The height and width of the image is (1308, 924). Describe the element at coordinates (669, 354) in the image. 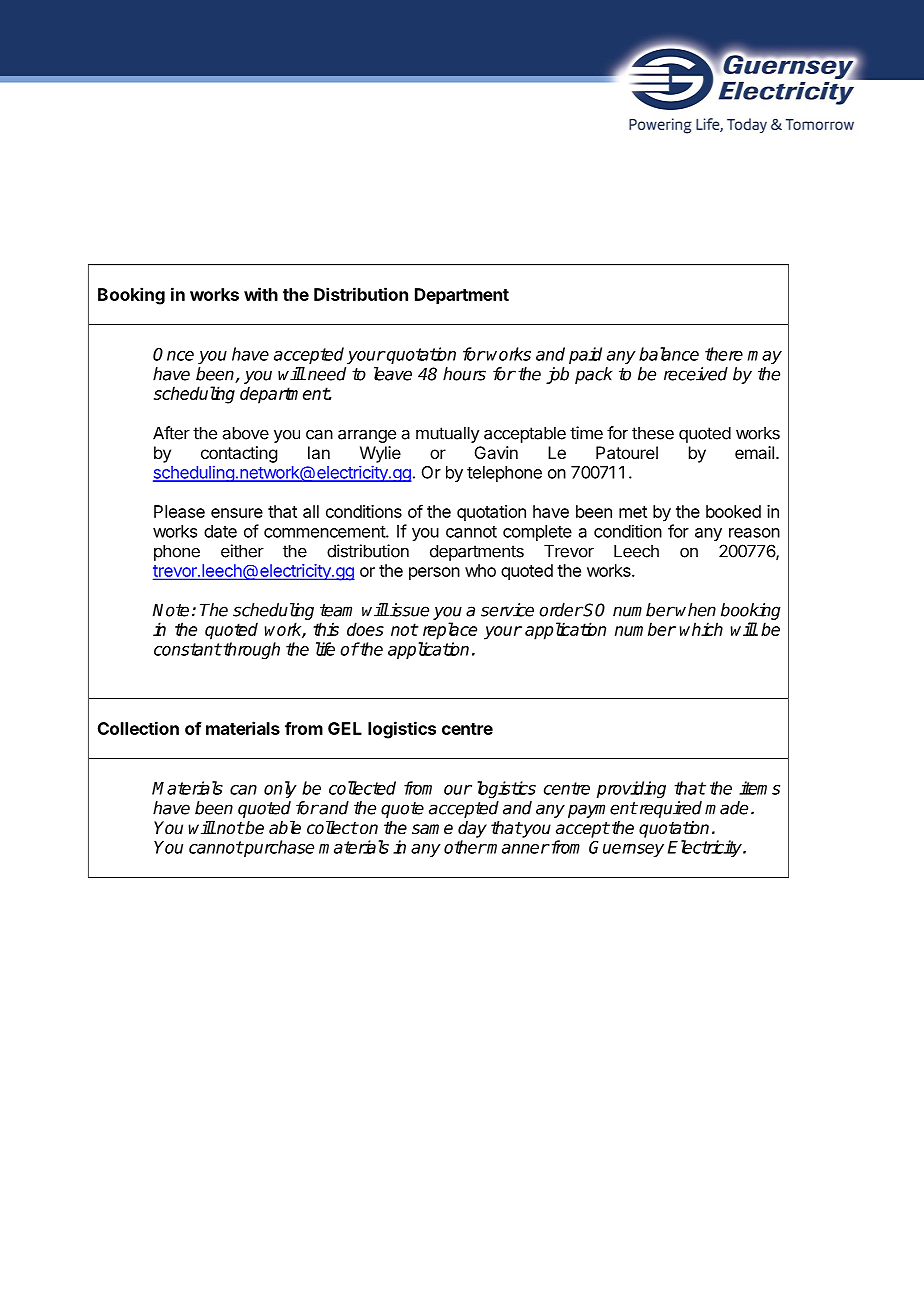

I see `balance` at that location.
